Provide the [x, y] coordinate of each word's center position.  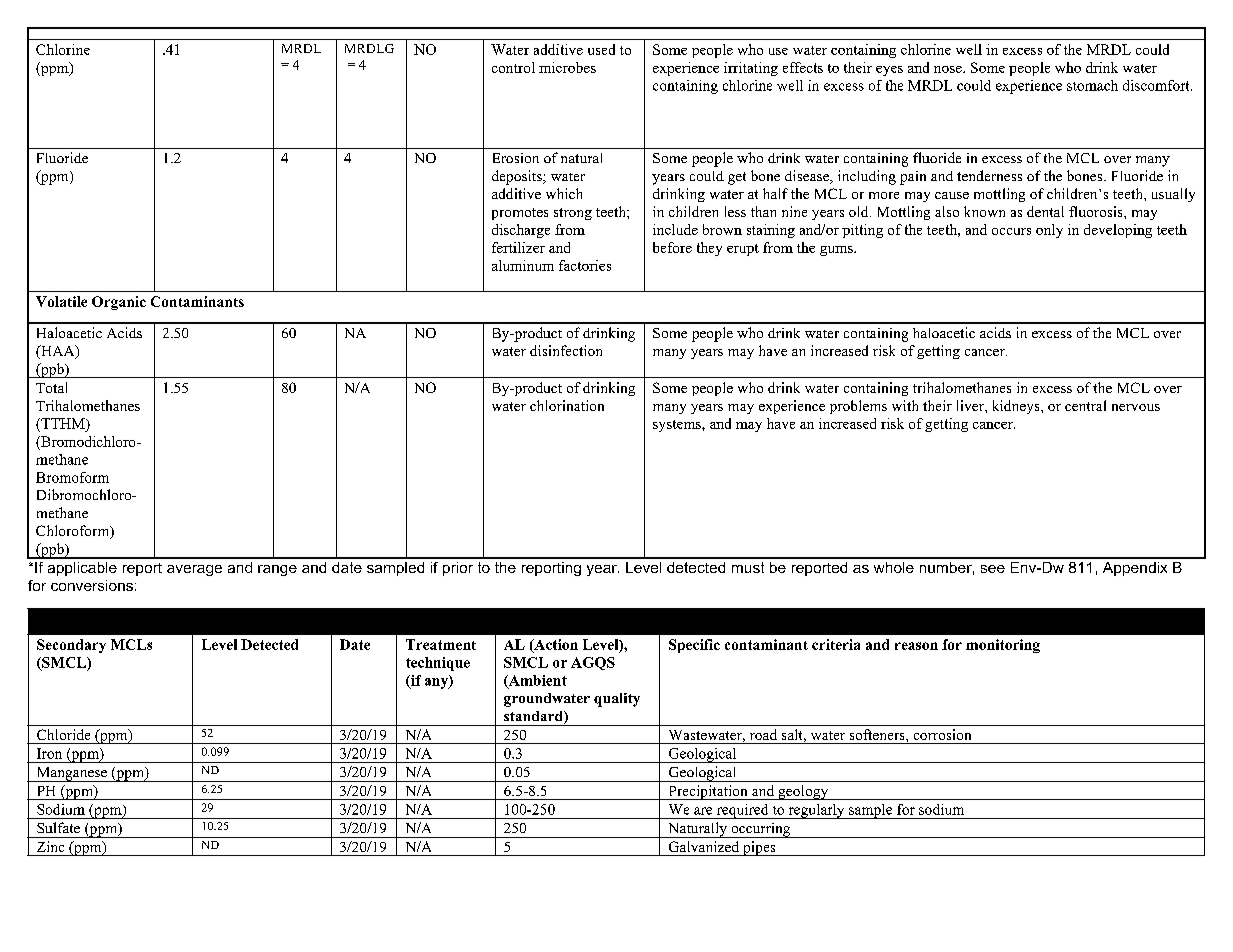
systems [678, 426]
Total [51, 387]
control [513, 67]
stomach [1092, 85]
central [1085, 405]
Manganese [71, 774]
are [703, 811]
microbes [567, 67]
